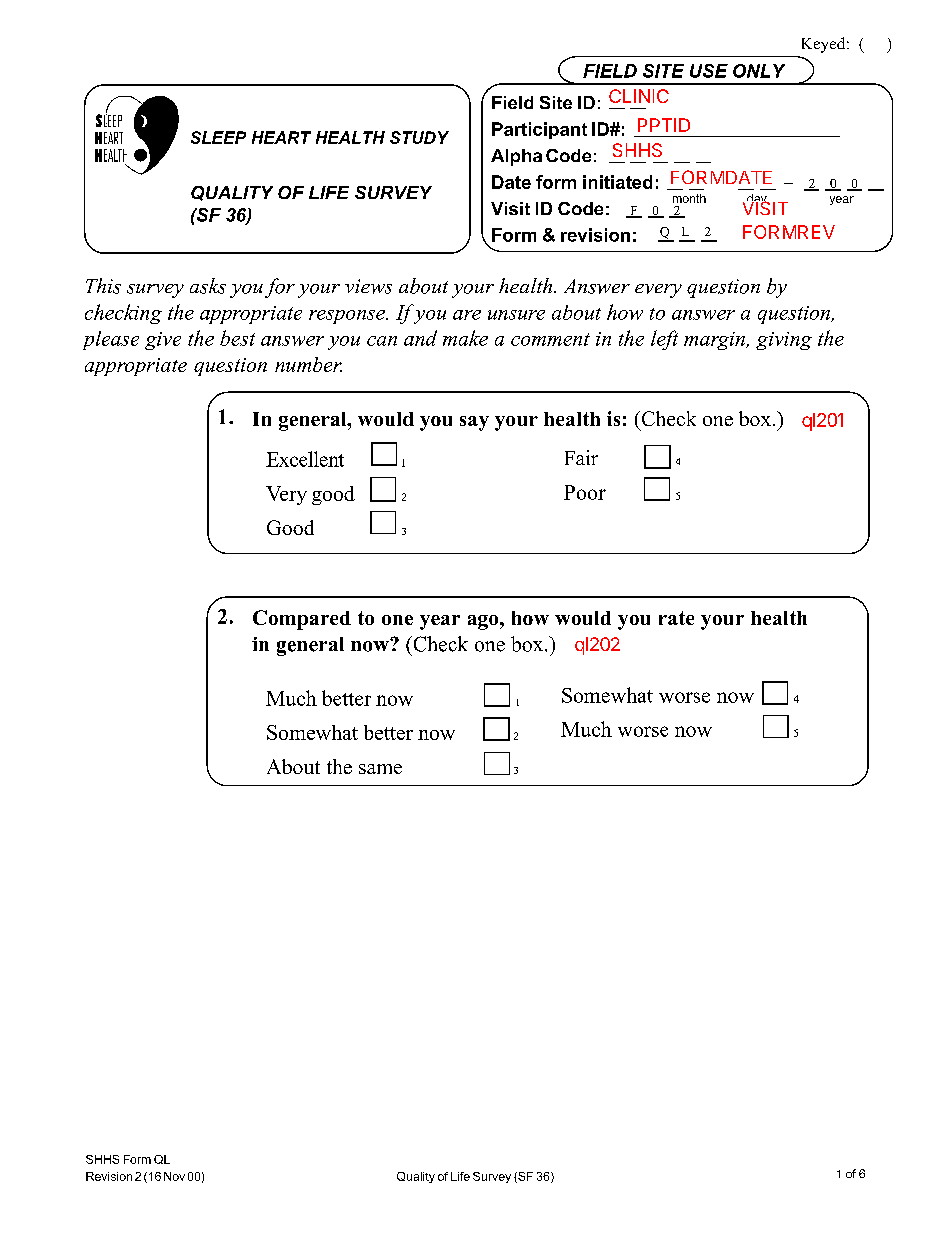 The image size is (952, 1233). What do you see at coordinates (419, 137) in the screenshot?
I see `STUDY` at bounding box center [419, 137].
